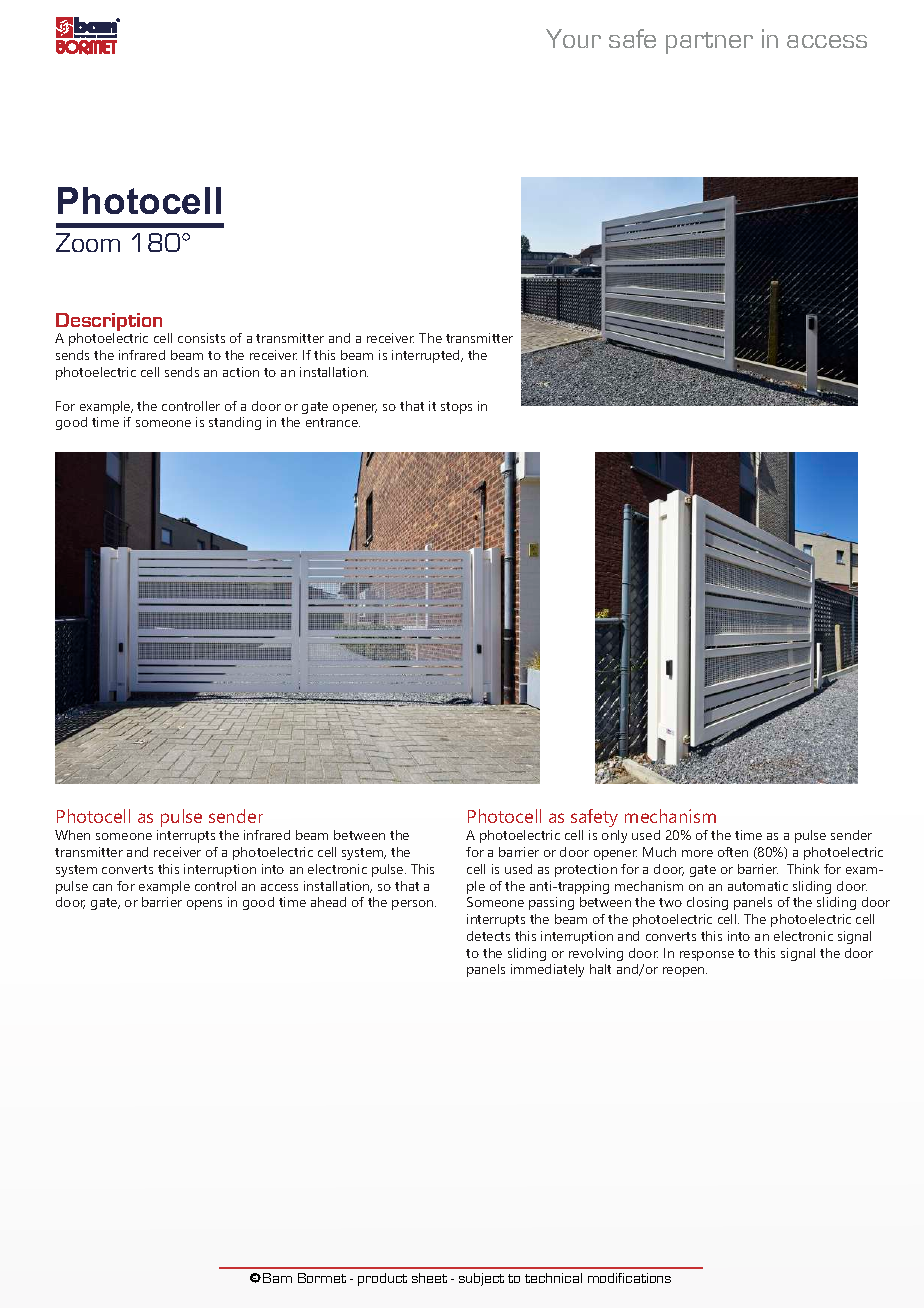  What do you see at coordinates (72, 835) in the image?
I see `When` at bounding box center [72, 835].
